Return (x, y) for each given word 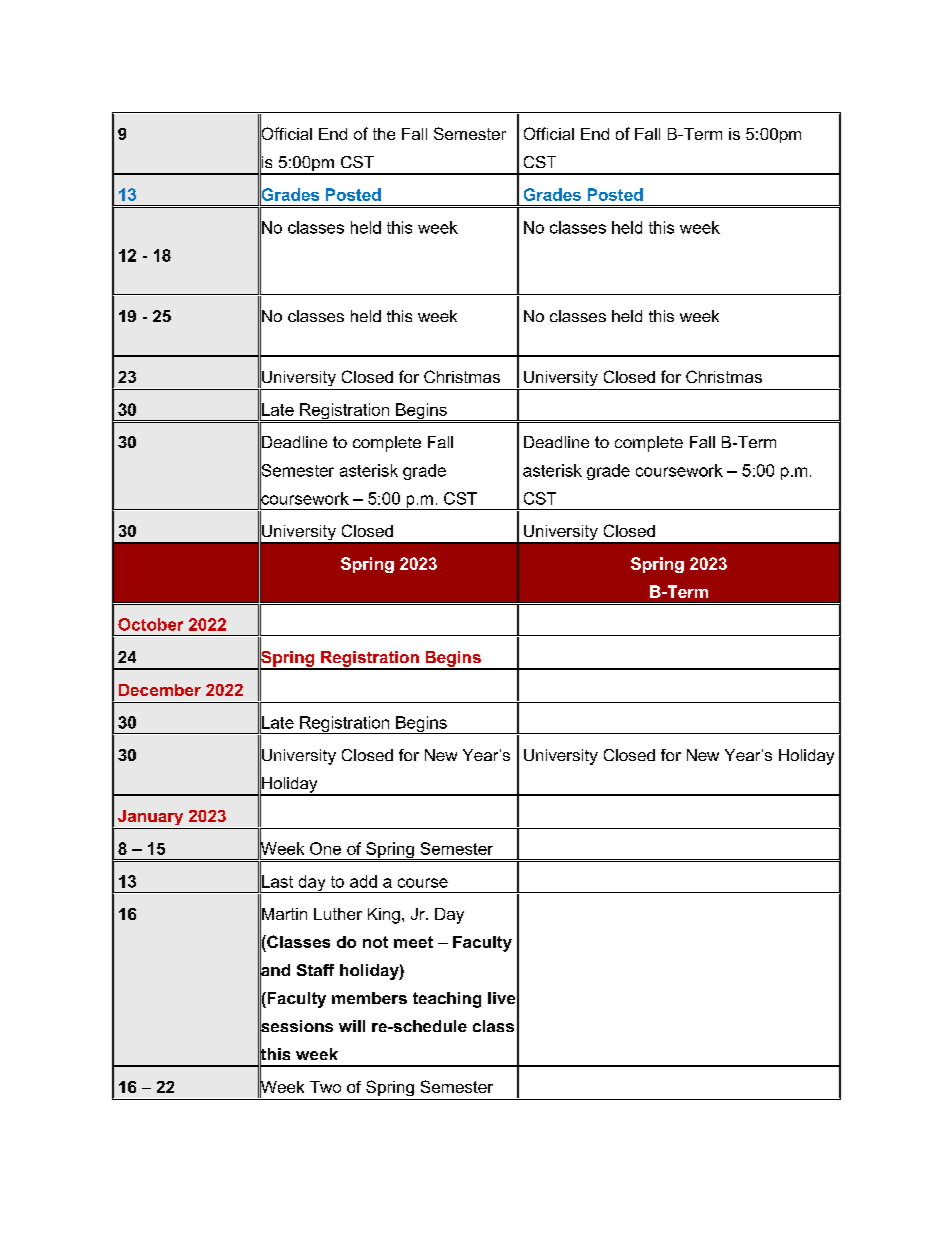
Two (325, 1087)
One (325, 848)
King (384, 916)
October (150, 624)
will (352, 1026)
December (160, 690)
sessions (296, 1026)
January (150, 817)
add (363, 881)
